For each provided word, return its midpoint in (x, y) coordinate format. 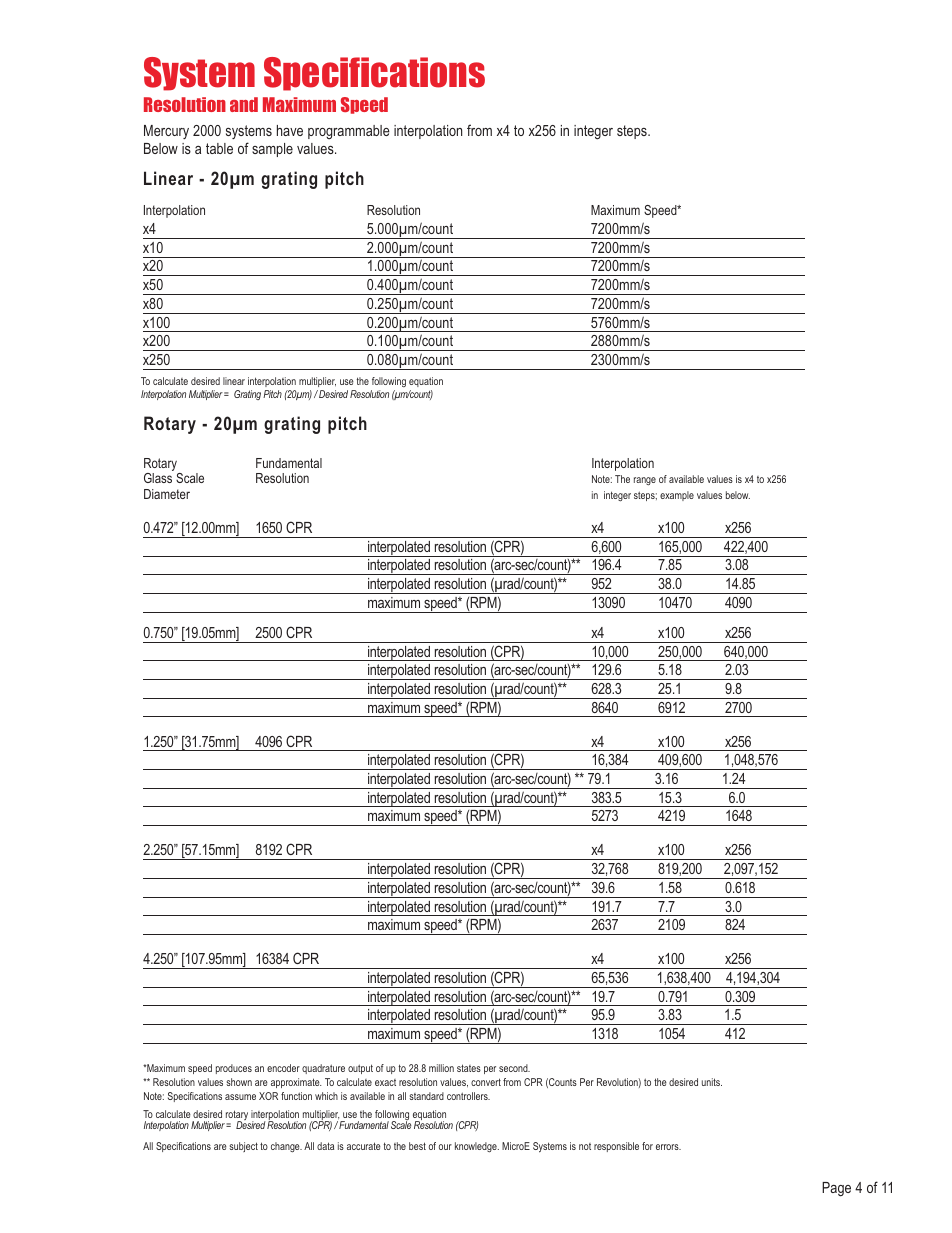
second (514, 1068)
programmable (349, 132)
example (677, 496)
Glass (158, 478)
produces (234, 1069)
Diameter (167, 494)
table (219, 148)
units (712, 1082)
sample (272, 150)
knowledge (477, 1147)
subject (243, 1147)
